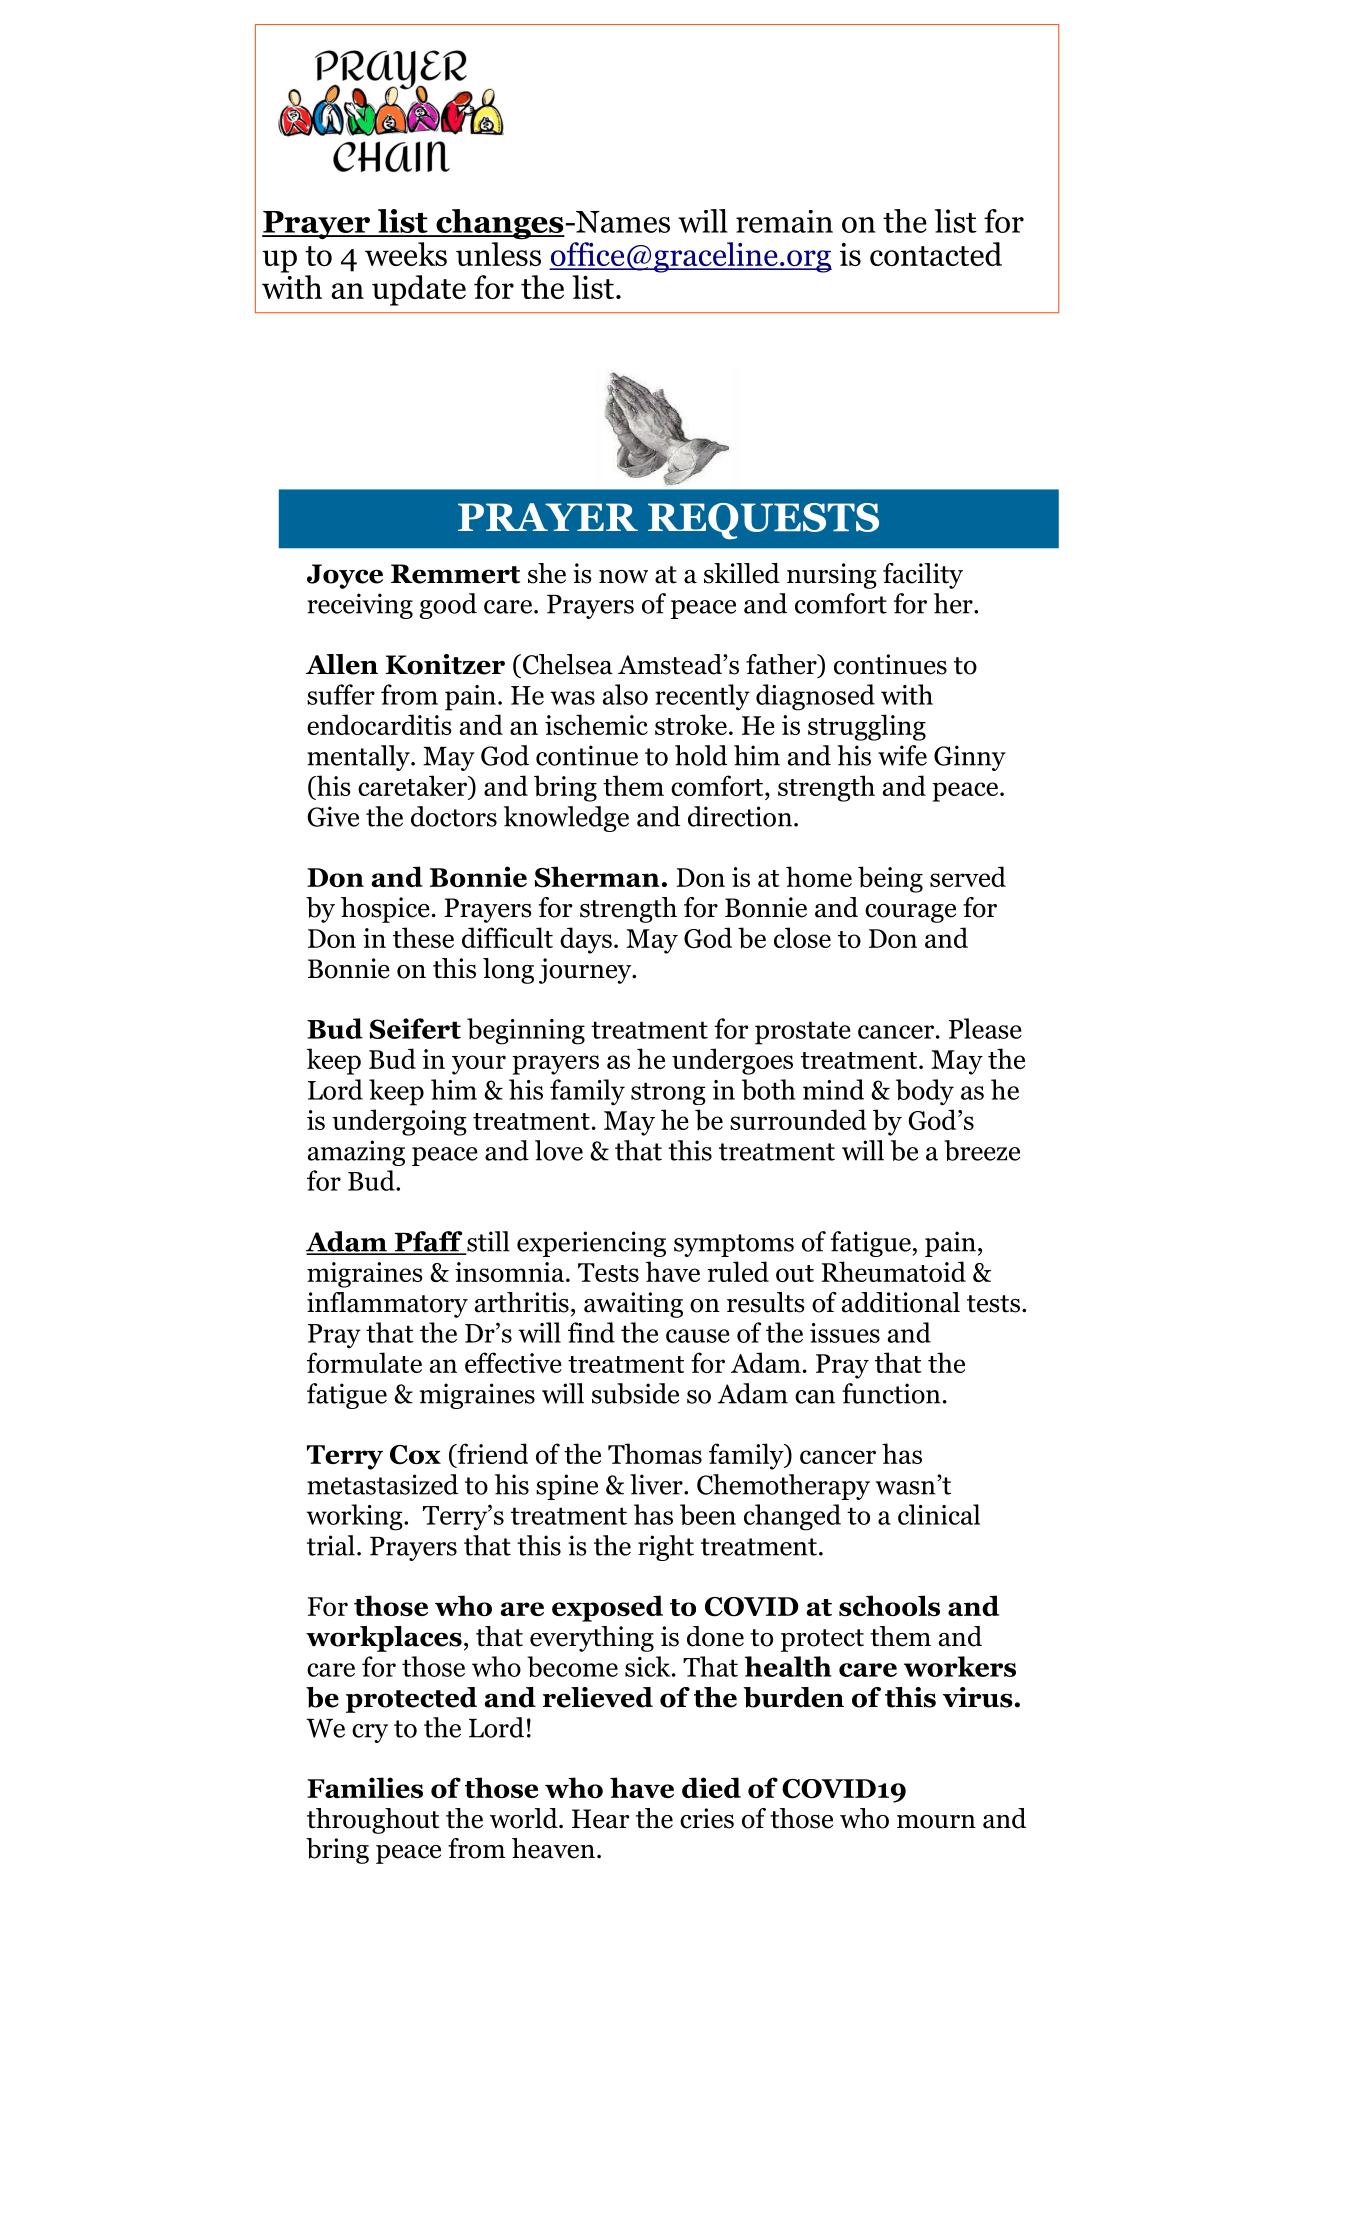 The height and width of the screenshot is (2232, 1355). Describe the element at coordinates (891, 1393) in the screenshot. I see `function` at that location.
